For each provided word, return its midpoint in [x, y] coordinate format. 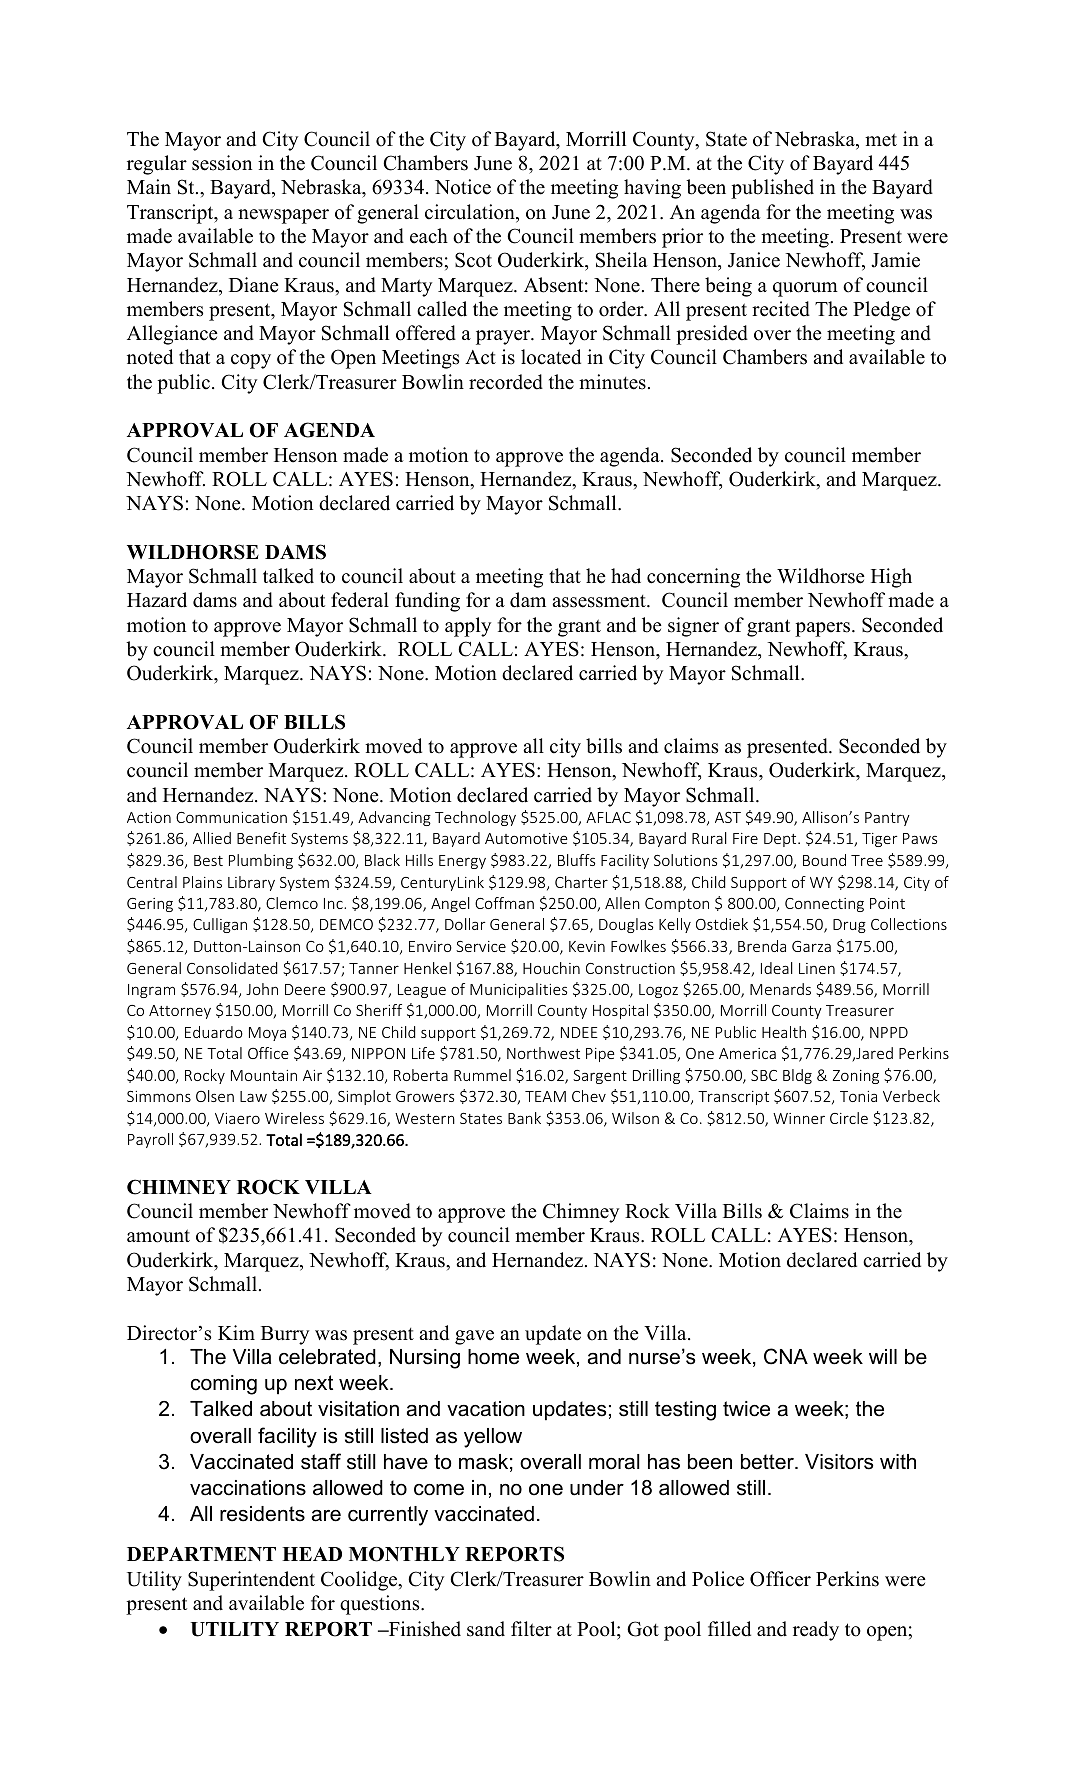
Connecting [824, 905]
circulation [471, 213]
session [222, 163]
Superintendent [251, 1581]
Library [251, 883]
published [772, 189]
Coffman [504, 903]
